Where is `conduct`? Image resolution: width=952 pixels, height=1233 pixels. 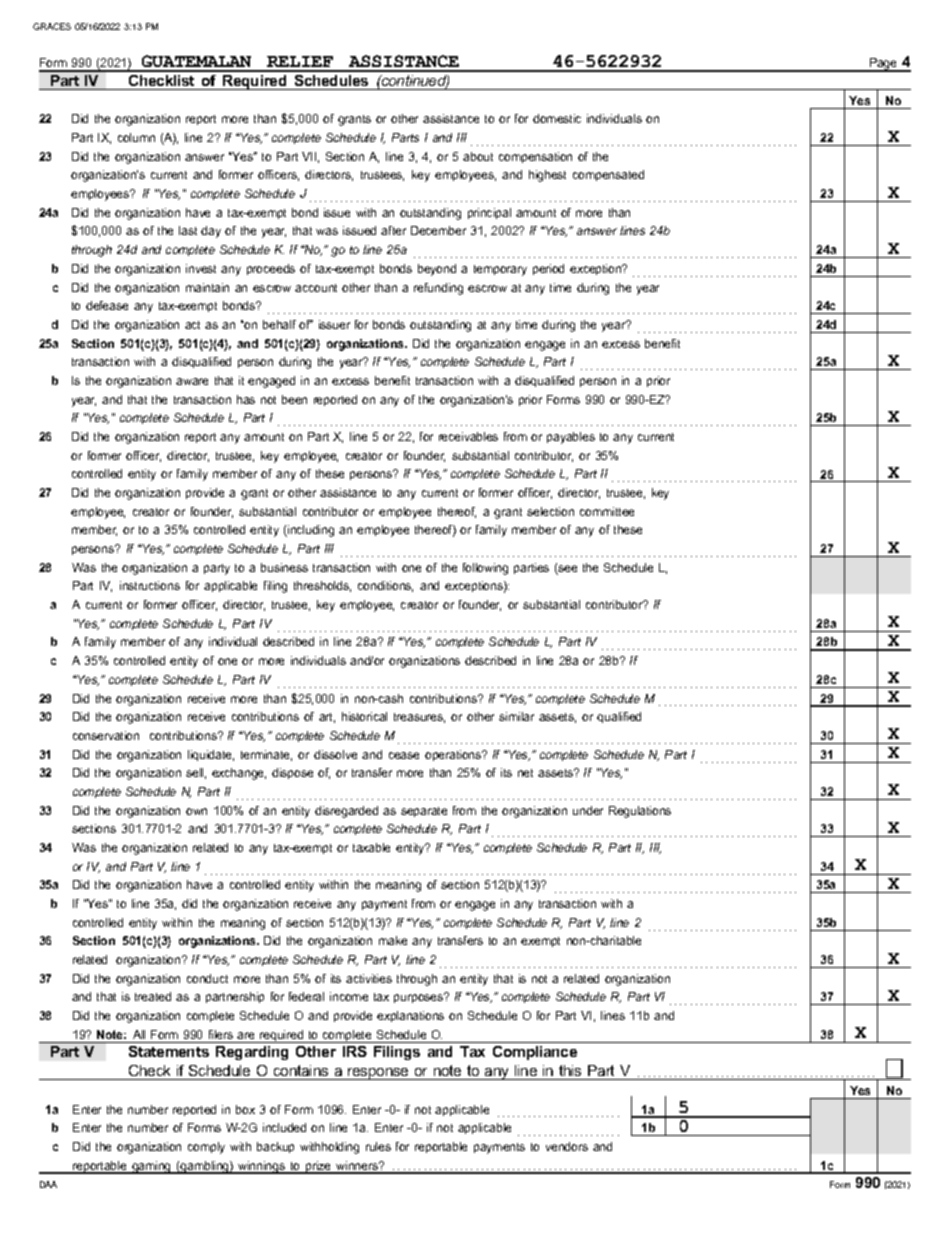 conduct is located at coordinates (207, 978).
